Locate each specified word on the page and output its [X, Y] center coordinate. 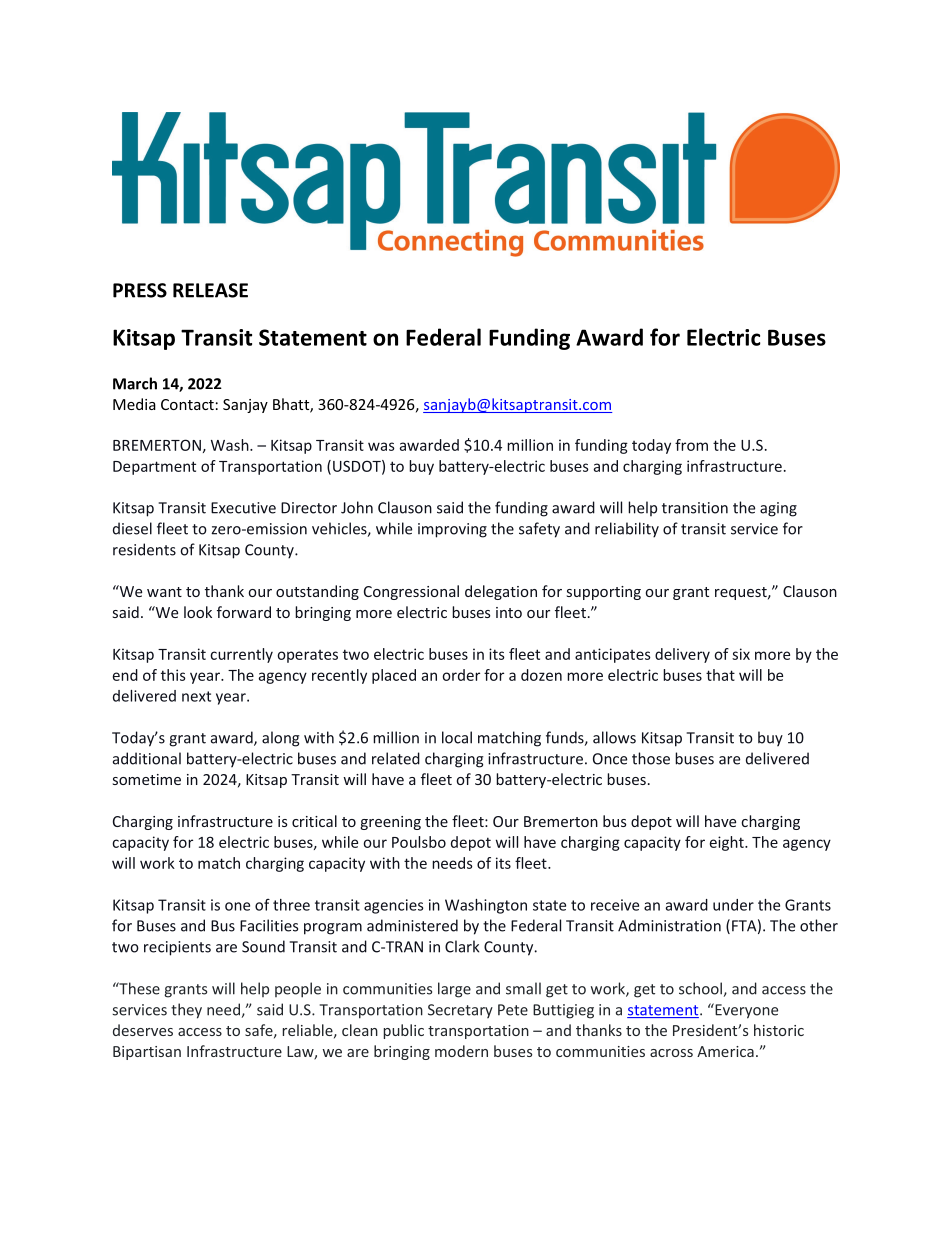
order [461, 675]
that [720, 675]
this [173, 675]
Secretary [460, 1011]
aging [778, 509]
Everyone [745, 1011]
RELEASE [210, 290]
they [186, 1011]
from [691, 445]
